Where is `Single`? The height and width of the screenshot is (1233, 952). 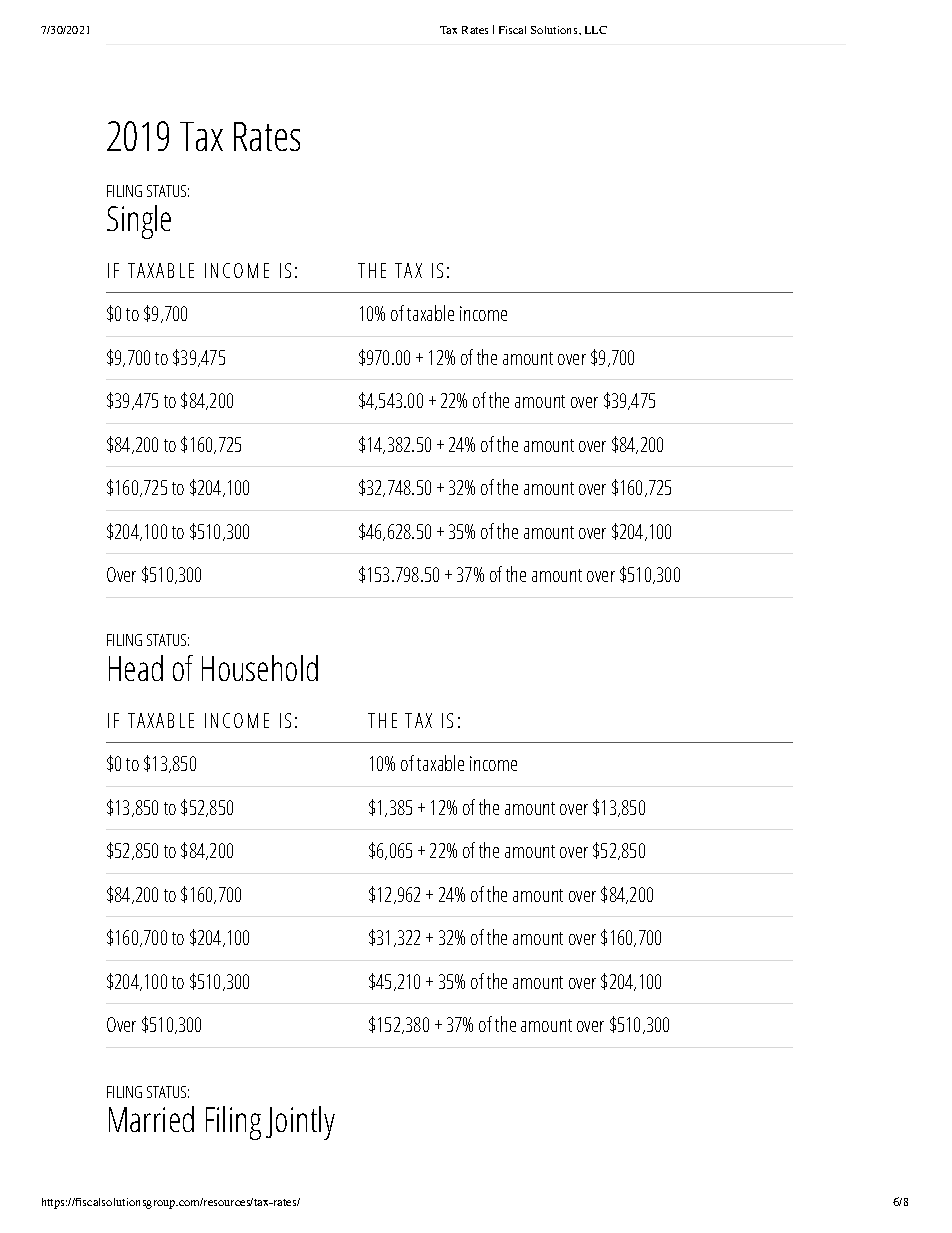 Single is located at coordinates (139, 222).
